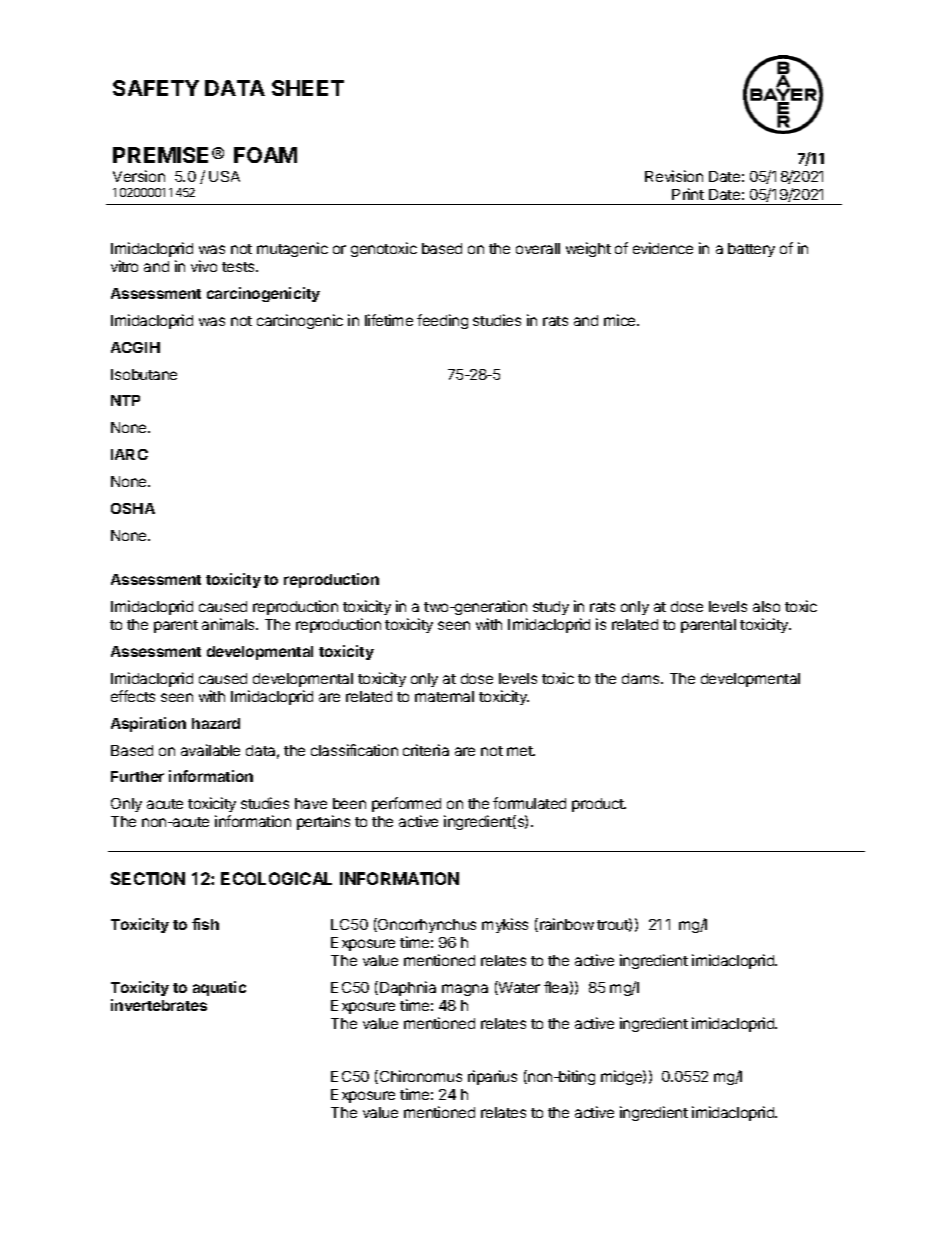 Image resolution: width=952 pixels, height=1233 pixels. What do you see at coordinates (465, 990) in the document?
I see `magna` at bounding box center [465, 990].
